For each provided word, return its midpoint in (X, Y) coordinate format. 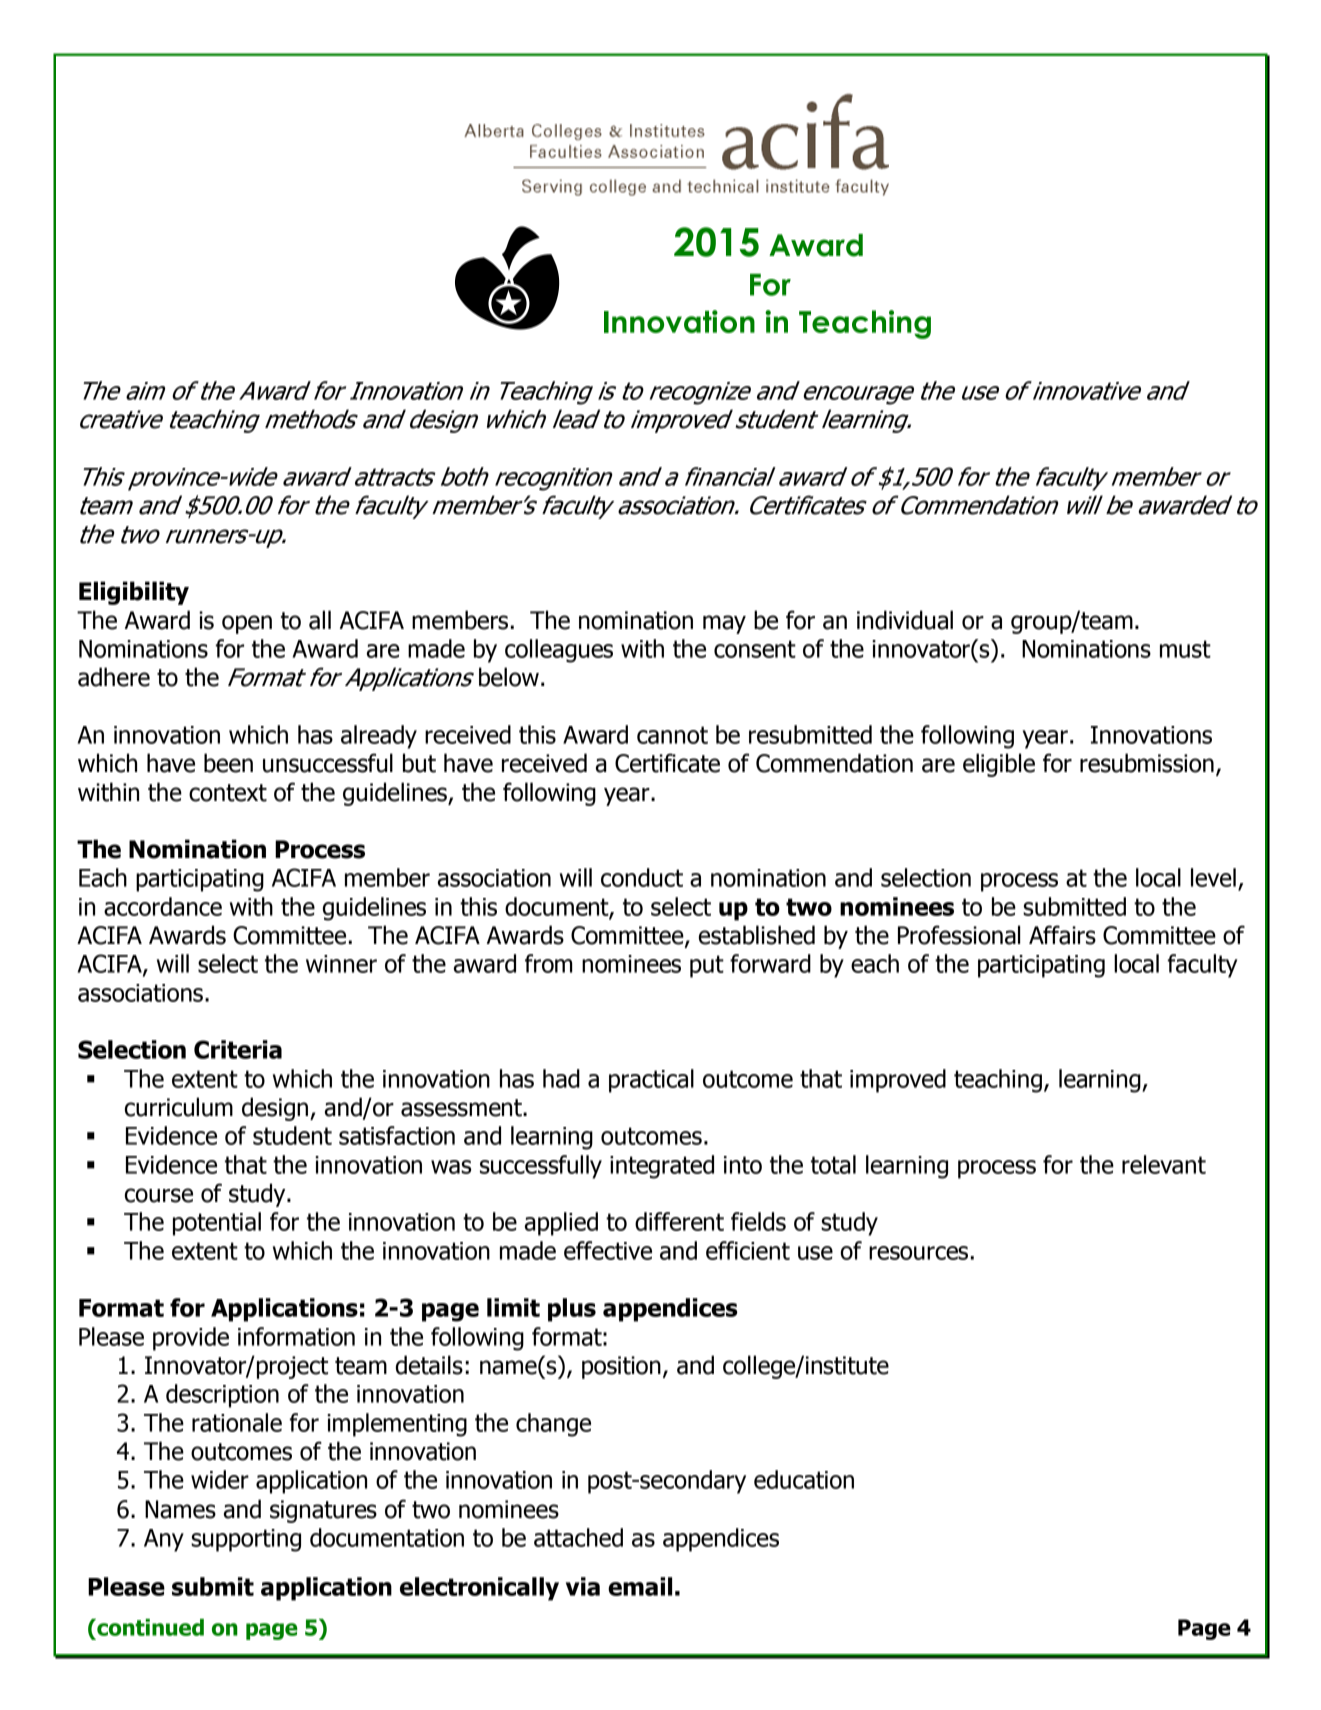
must (1185, 649)
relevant (1164, 1164)
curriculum (179, 1107)
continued (149, 1627)
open (247, 624)
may (724, 624)
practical (651, 1081)
